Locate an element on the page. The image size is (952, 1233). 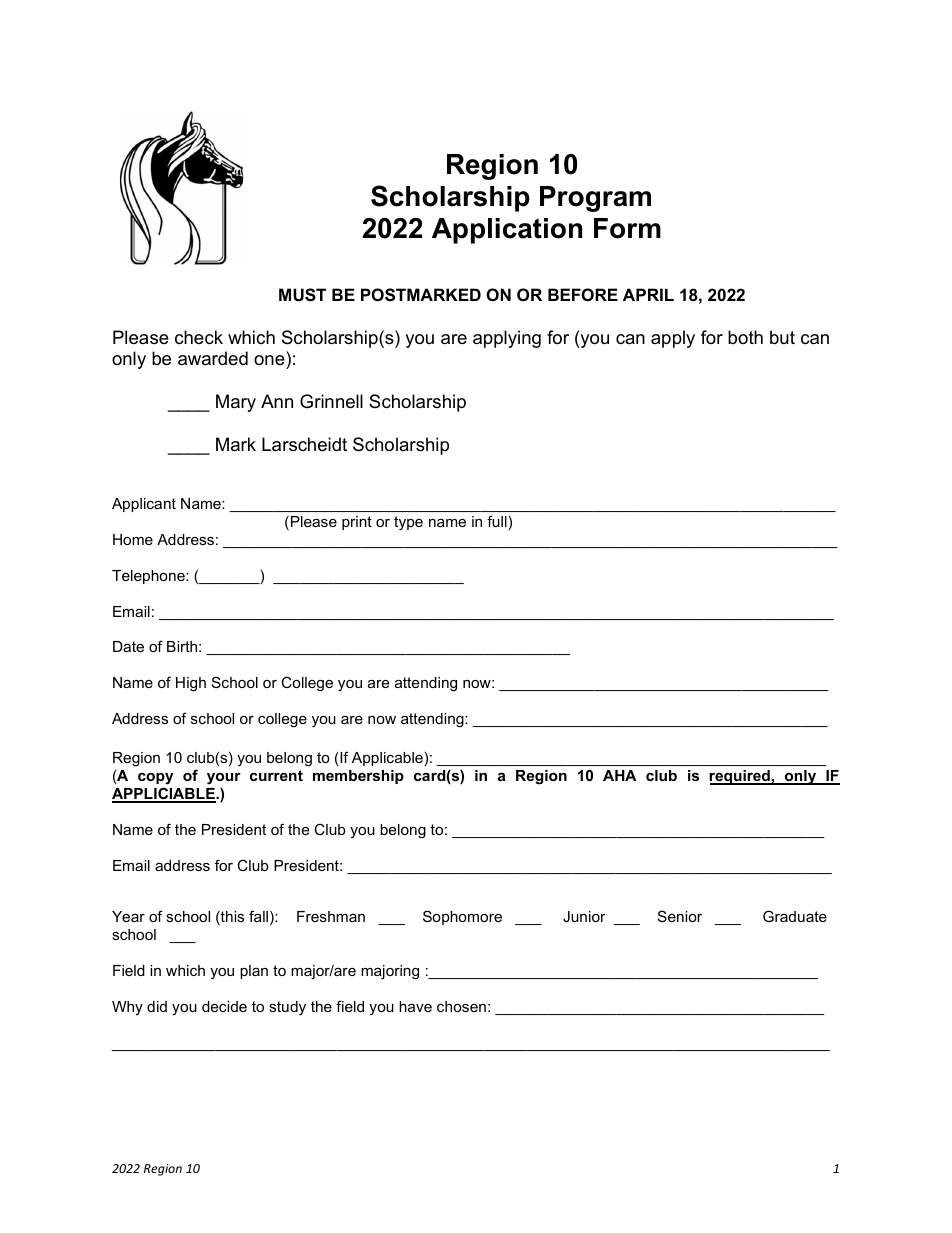
Form is located at coordinates (627, 228).
